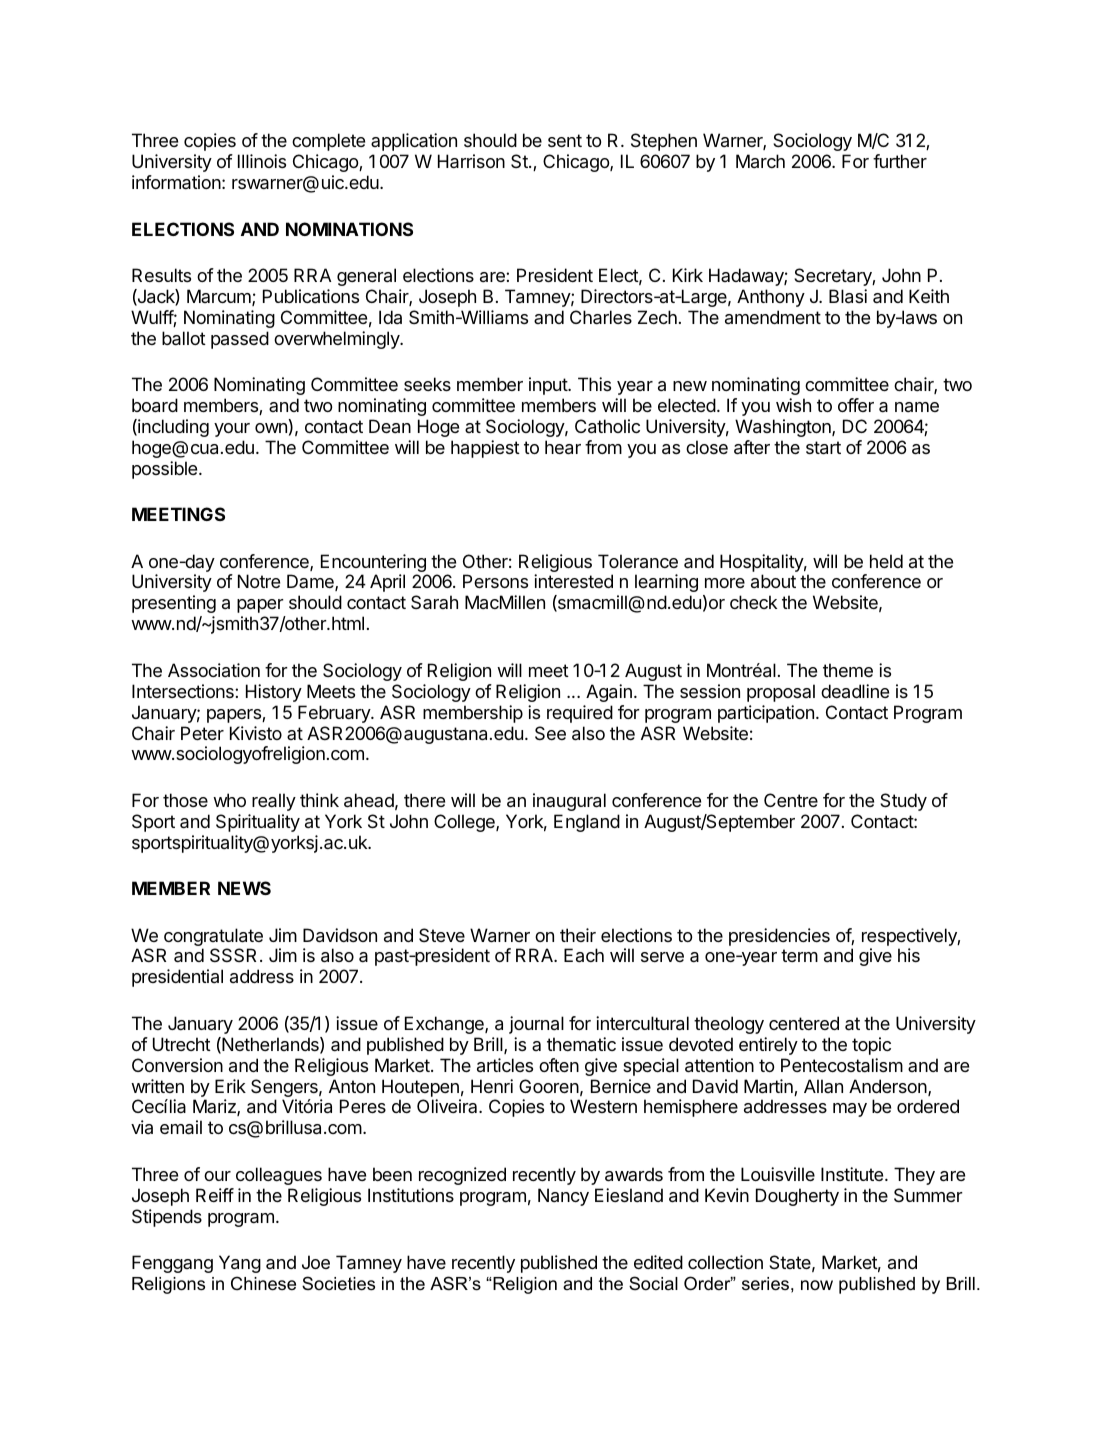 The width and height of the document is (1114, 1441). Describe the element at coordinates (563, 447) in the document. I see `hear` at that location.
